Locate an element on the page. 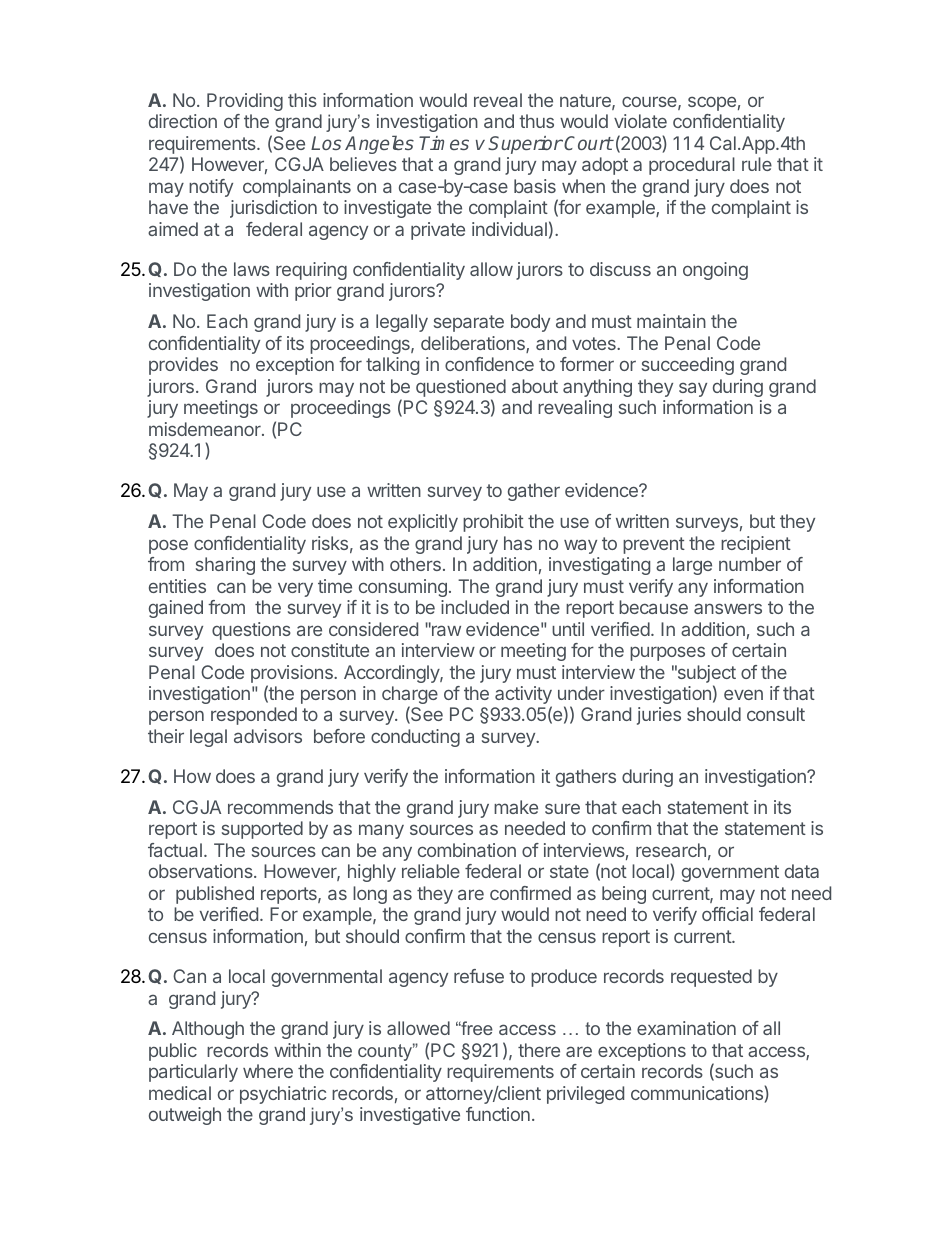  included is located at coordinates (475, 607).
